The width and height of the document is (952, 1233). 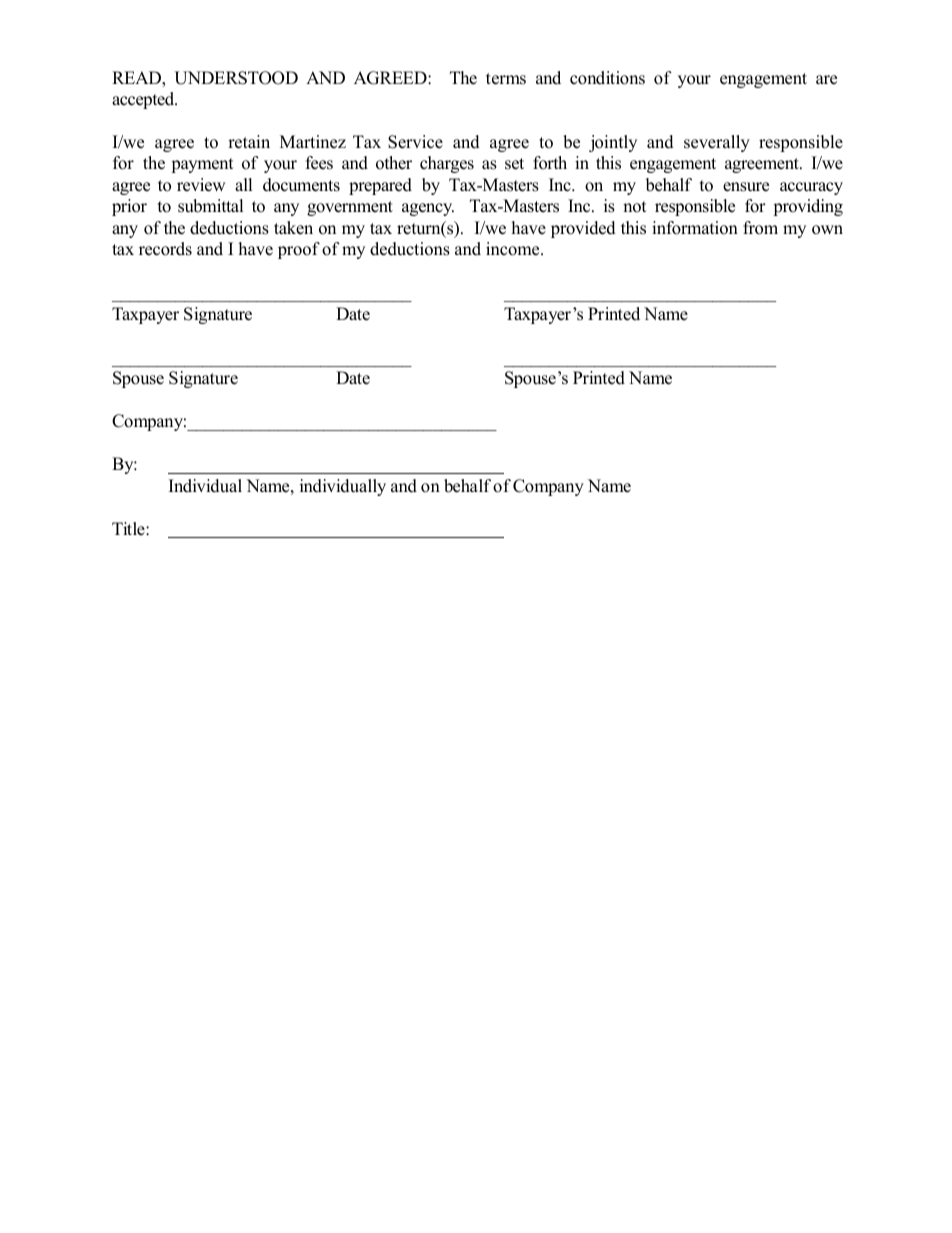 What do you see at coordinates (165, 249) in the document?
I see `records` at bounding box center [165, 249].
